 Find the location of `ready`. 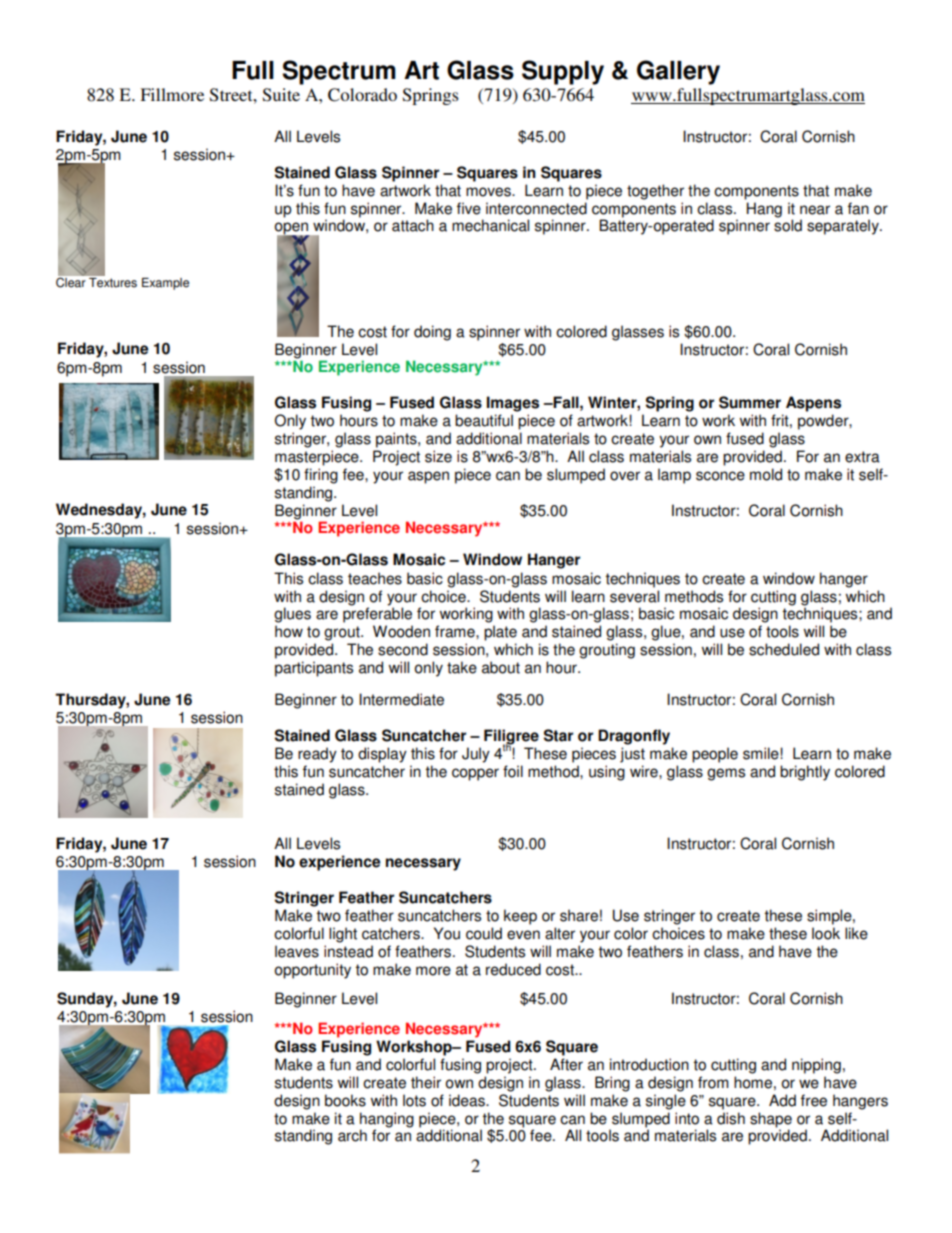

ready is located at coordinates (317, 755).
